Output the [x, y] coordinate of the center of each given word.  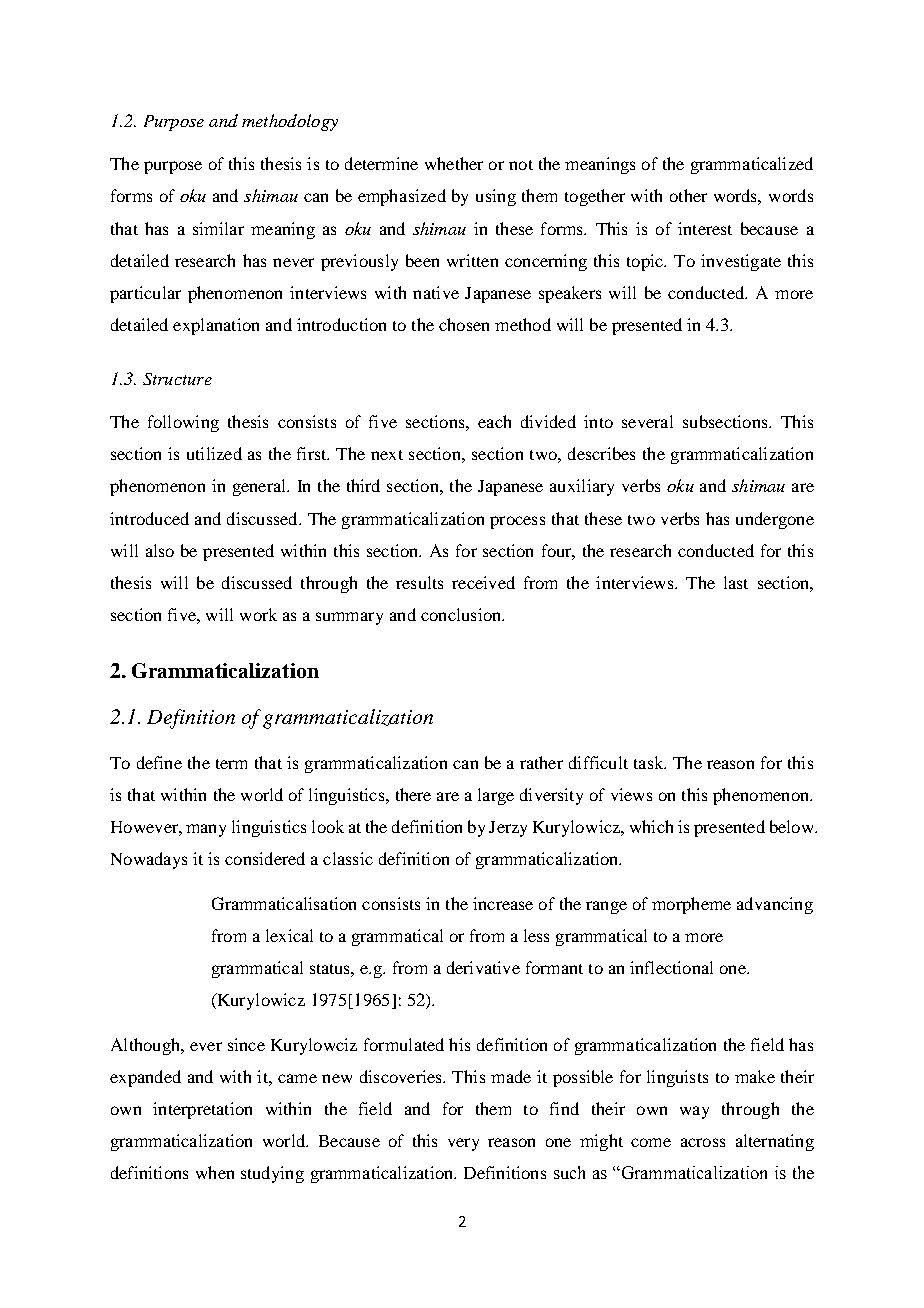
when [215, 1172]
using [496, 197]
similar [218, 228]
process [517, 522]
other [688, 195]
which [651, 826]
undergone [775, 520]
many [206, 830]
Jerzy [508, 829]
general [260, 487]
